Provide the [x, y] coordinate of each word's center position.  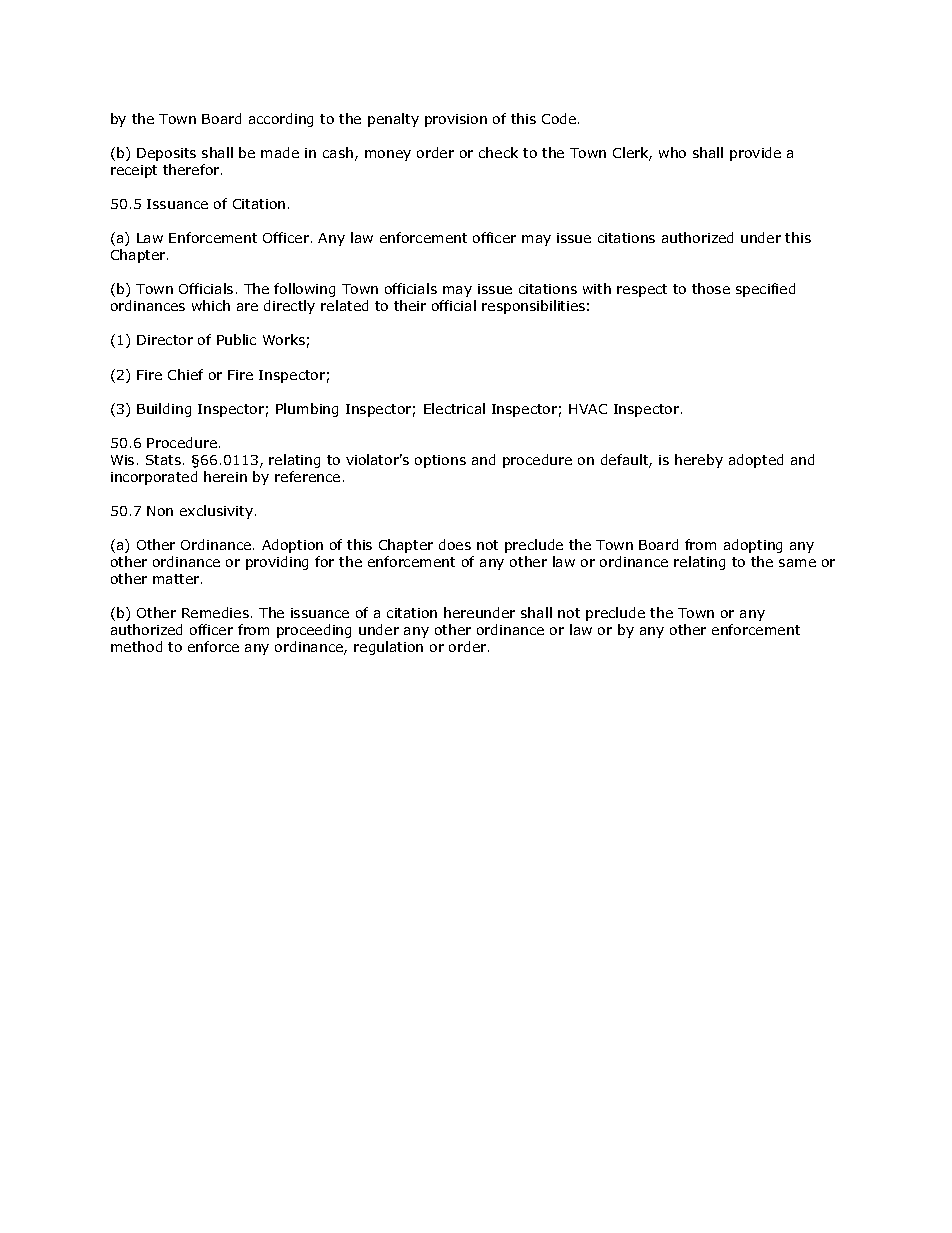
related [344, 305]
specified [765, 290]
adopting [753, 546]
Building [164, 410]
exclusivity [216, 512]
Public [236, 339]
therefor [192, 169]
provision [456, 120]
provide [755, 154]
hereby [699, 461]
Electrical [454, 408]
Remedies [215, 612]
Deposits [166, 154]
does [455, 544]
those [711, 288]
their [410, 305]
